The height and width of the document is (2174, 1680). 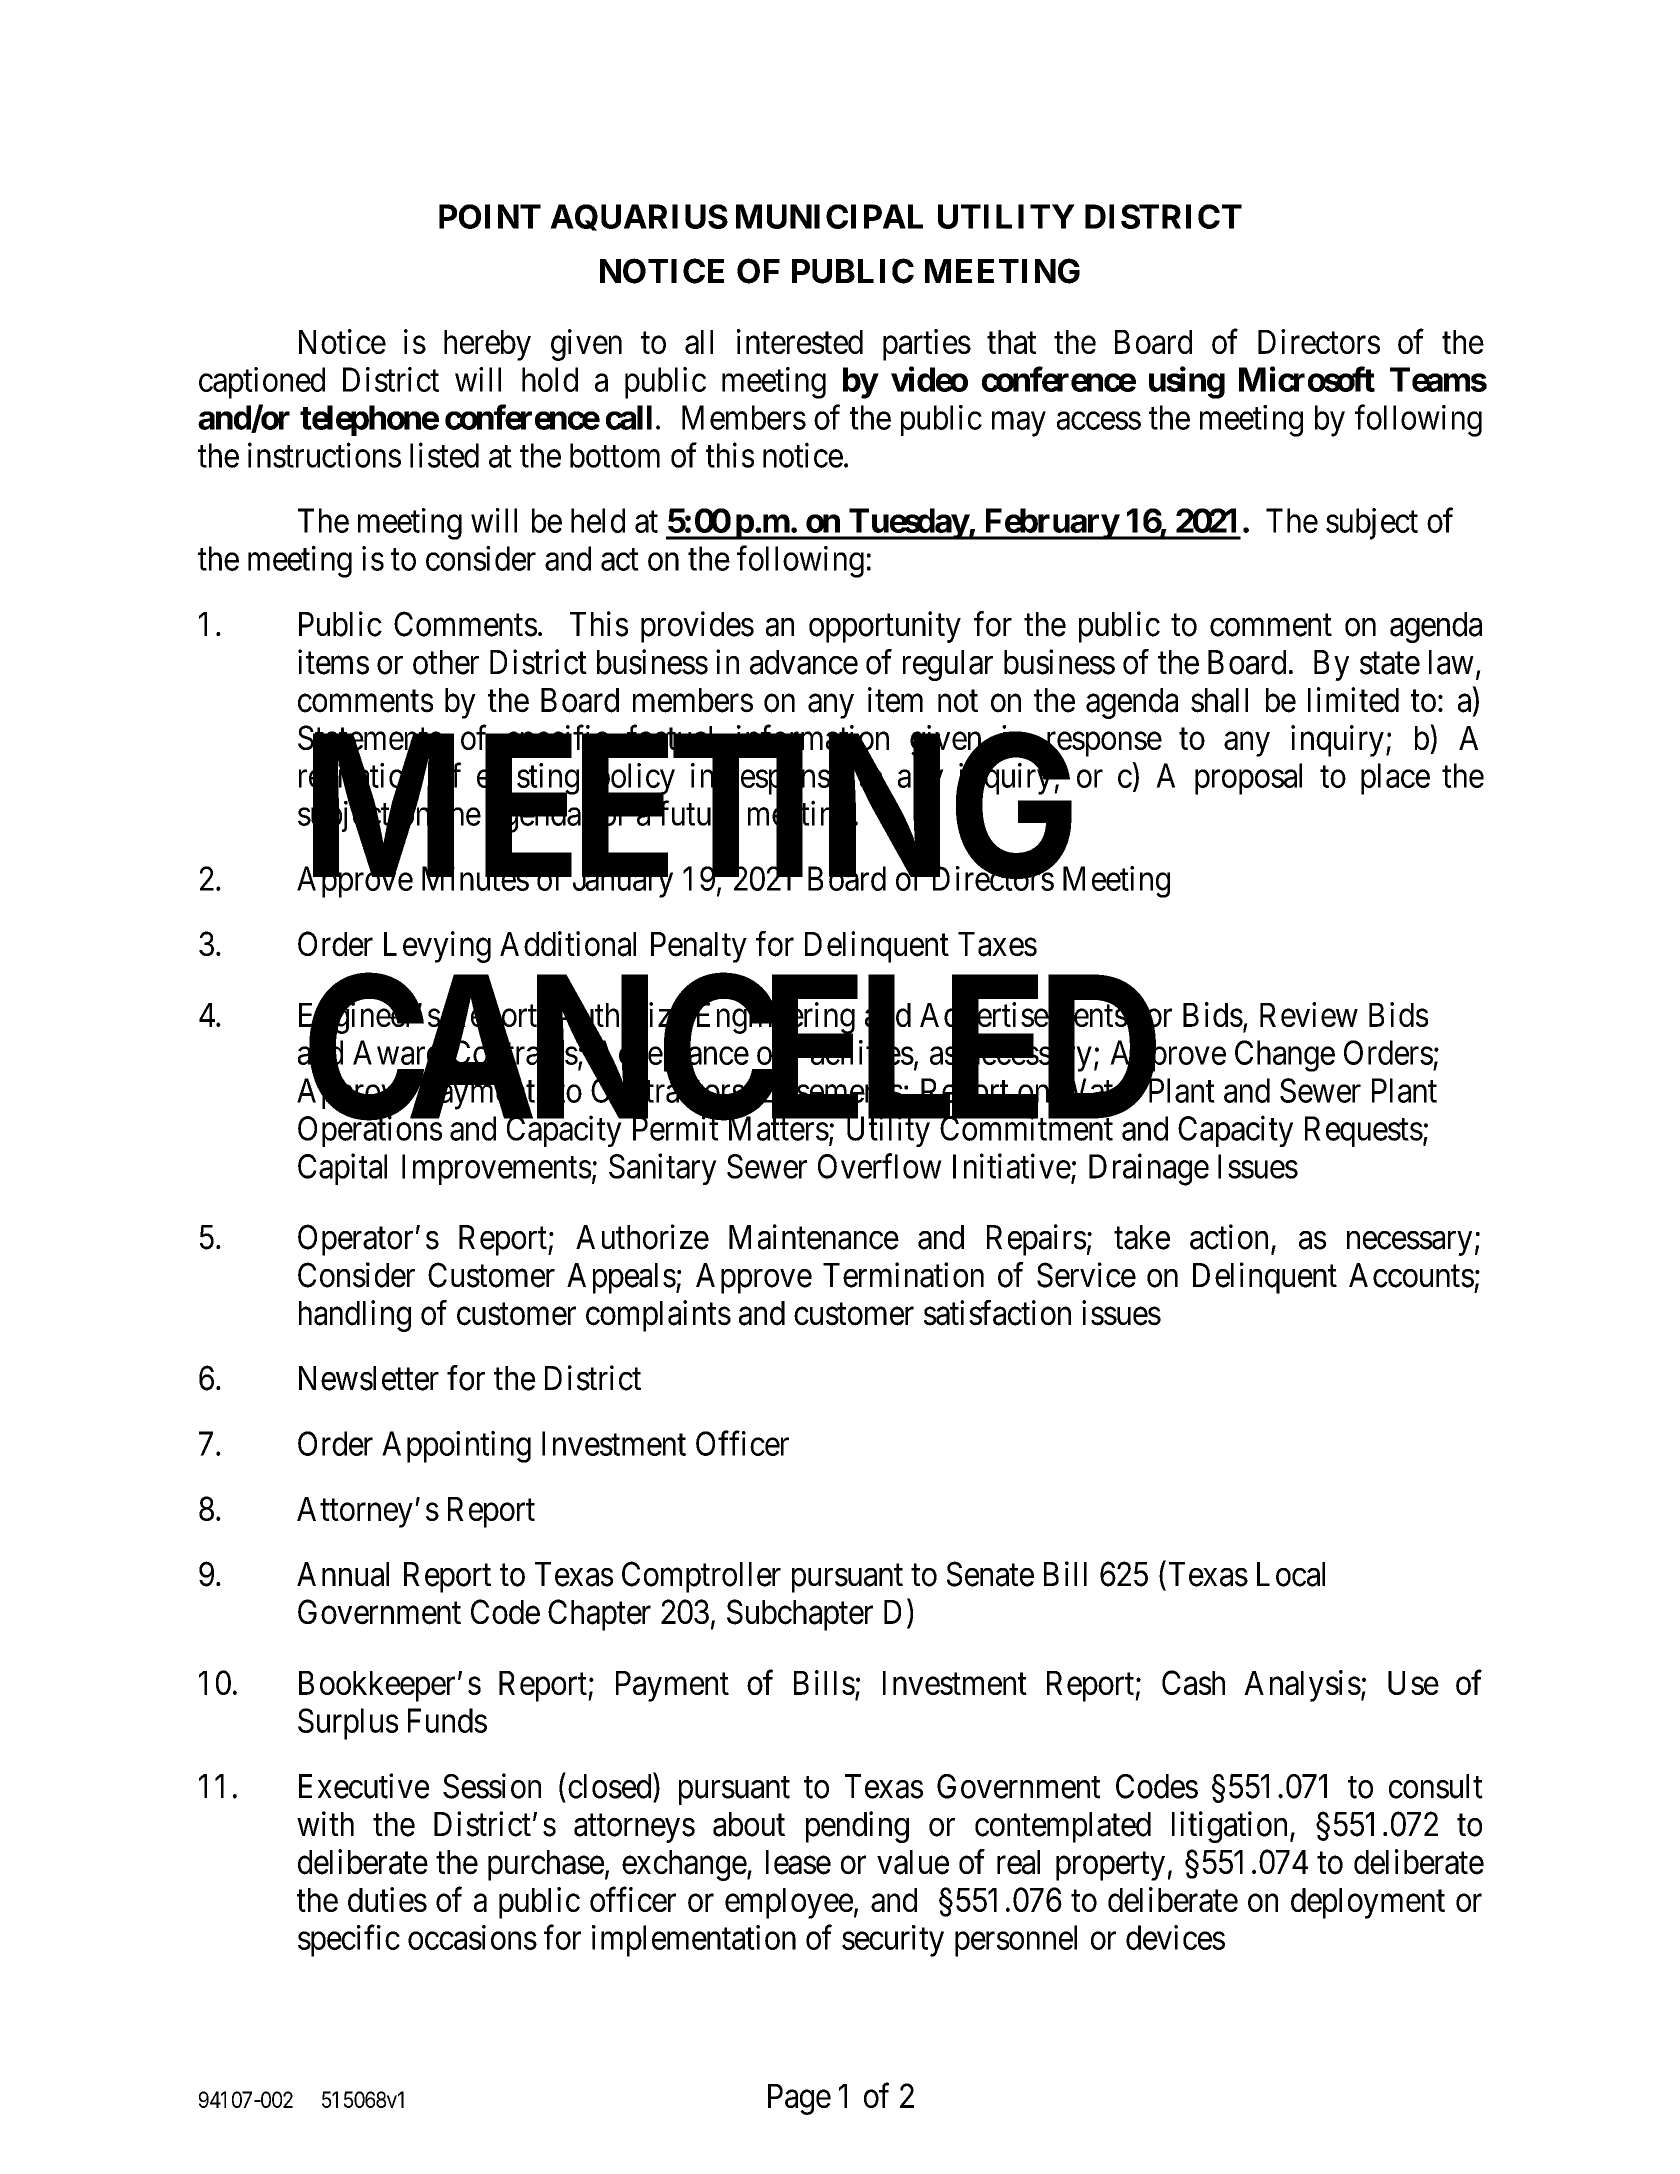 I want to click on Termination, so click(x=903, y=1275).
